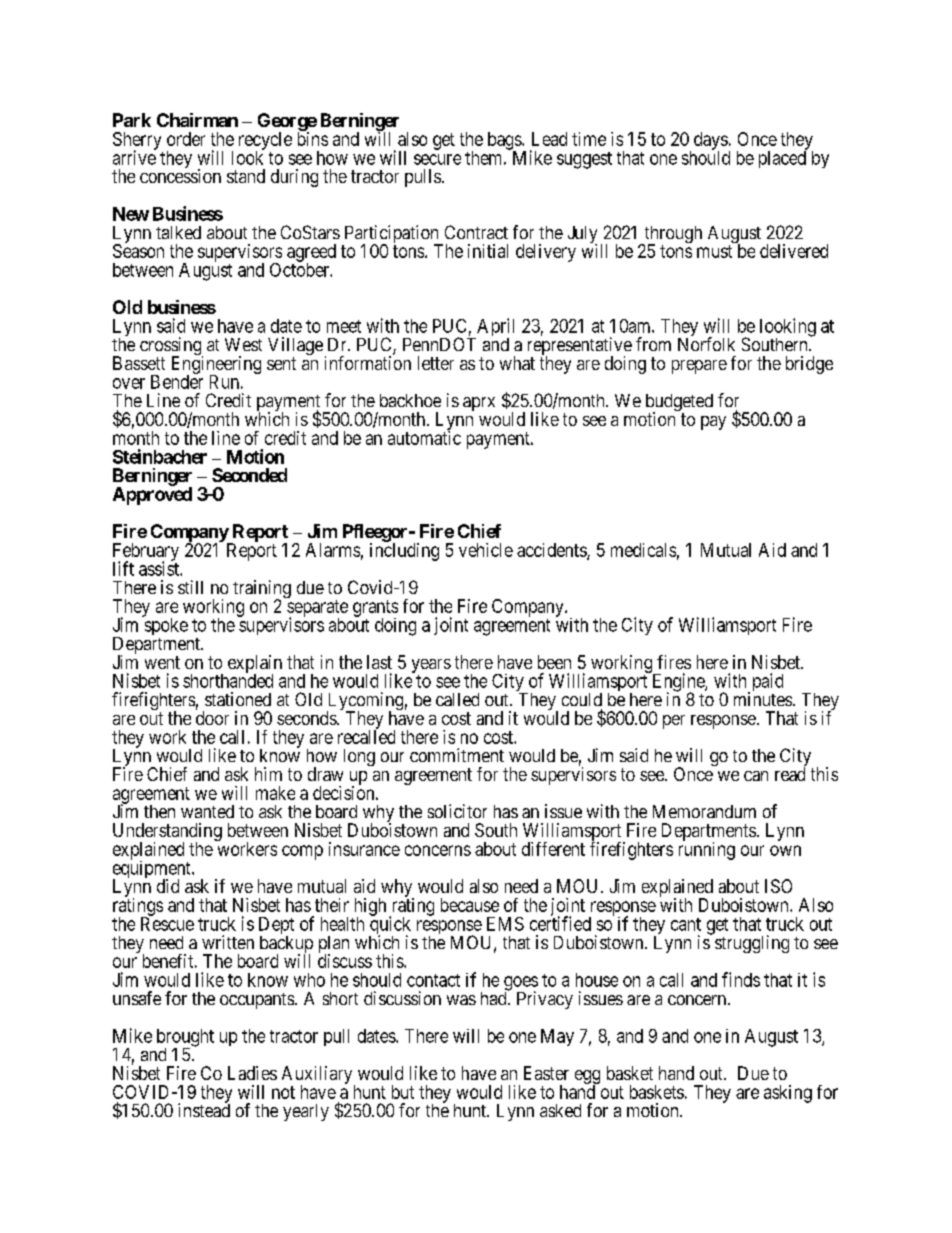  I want to click on instead, so click(204, 1109).
